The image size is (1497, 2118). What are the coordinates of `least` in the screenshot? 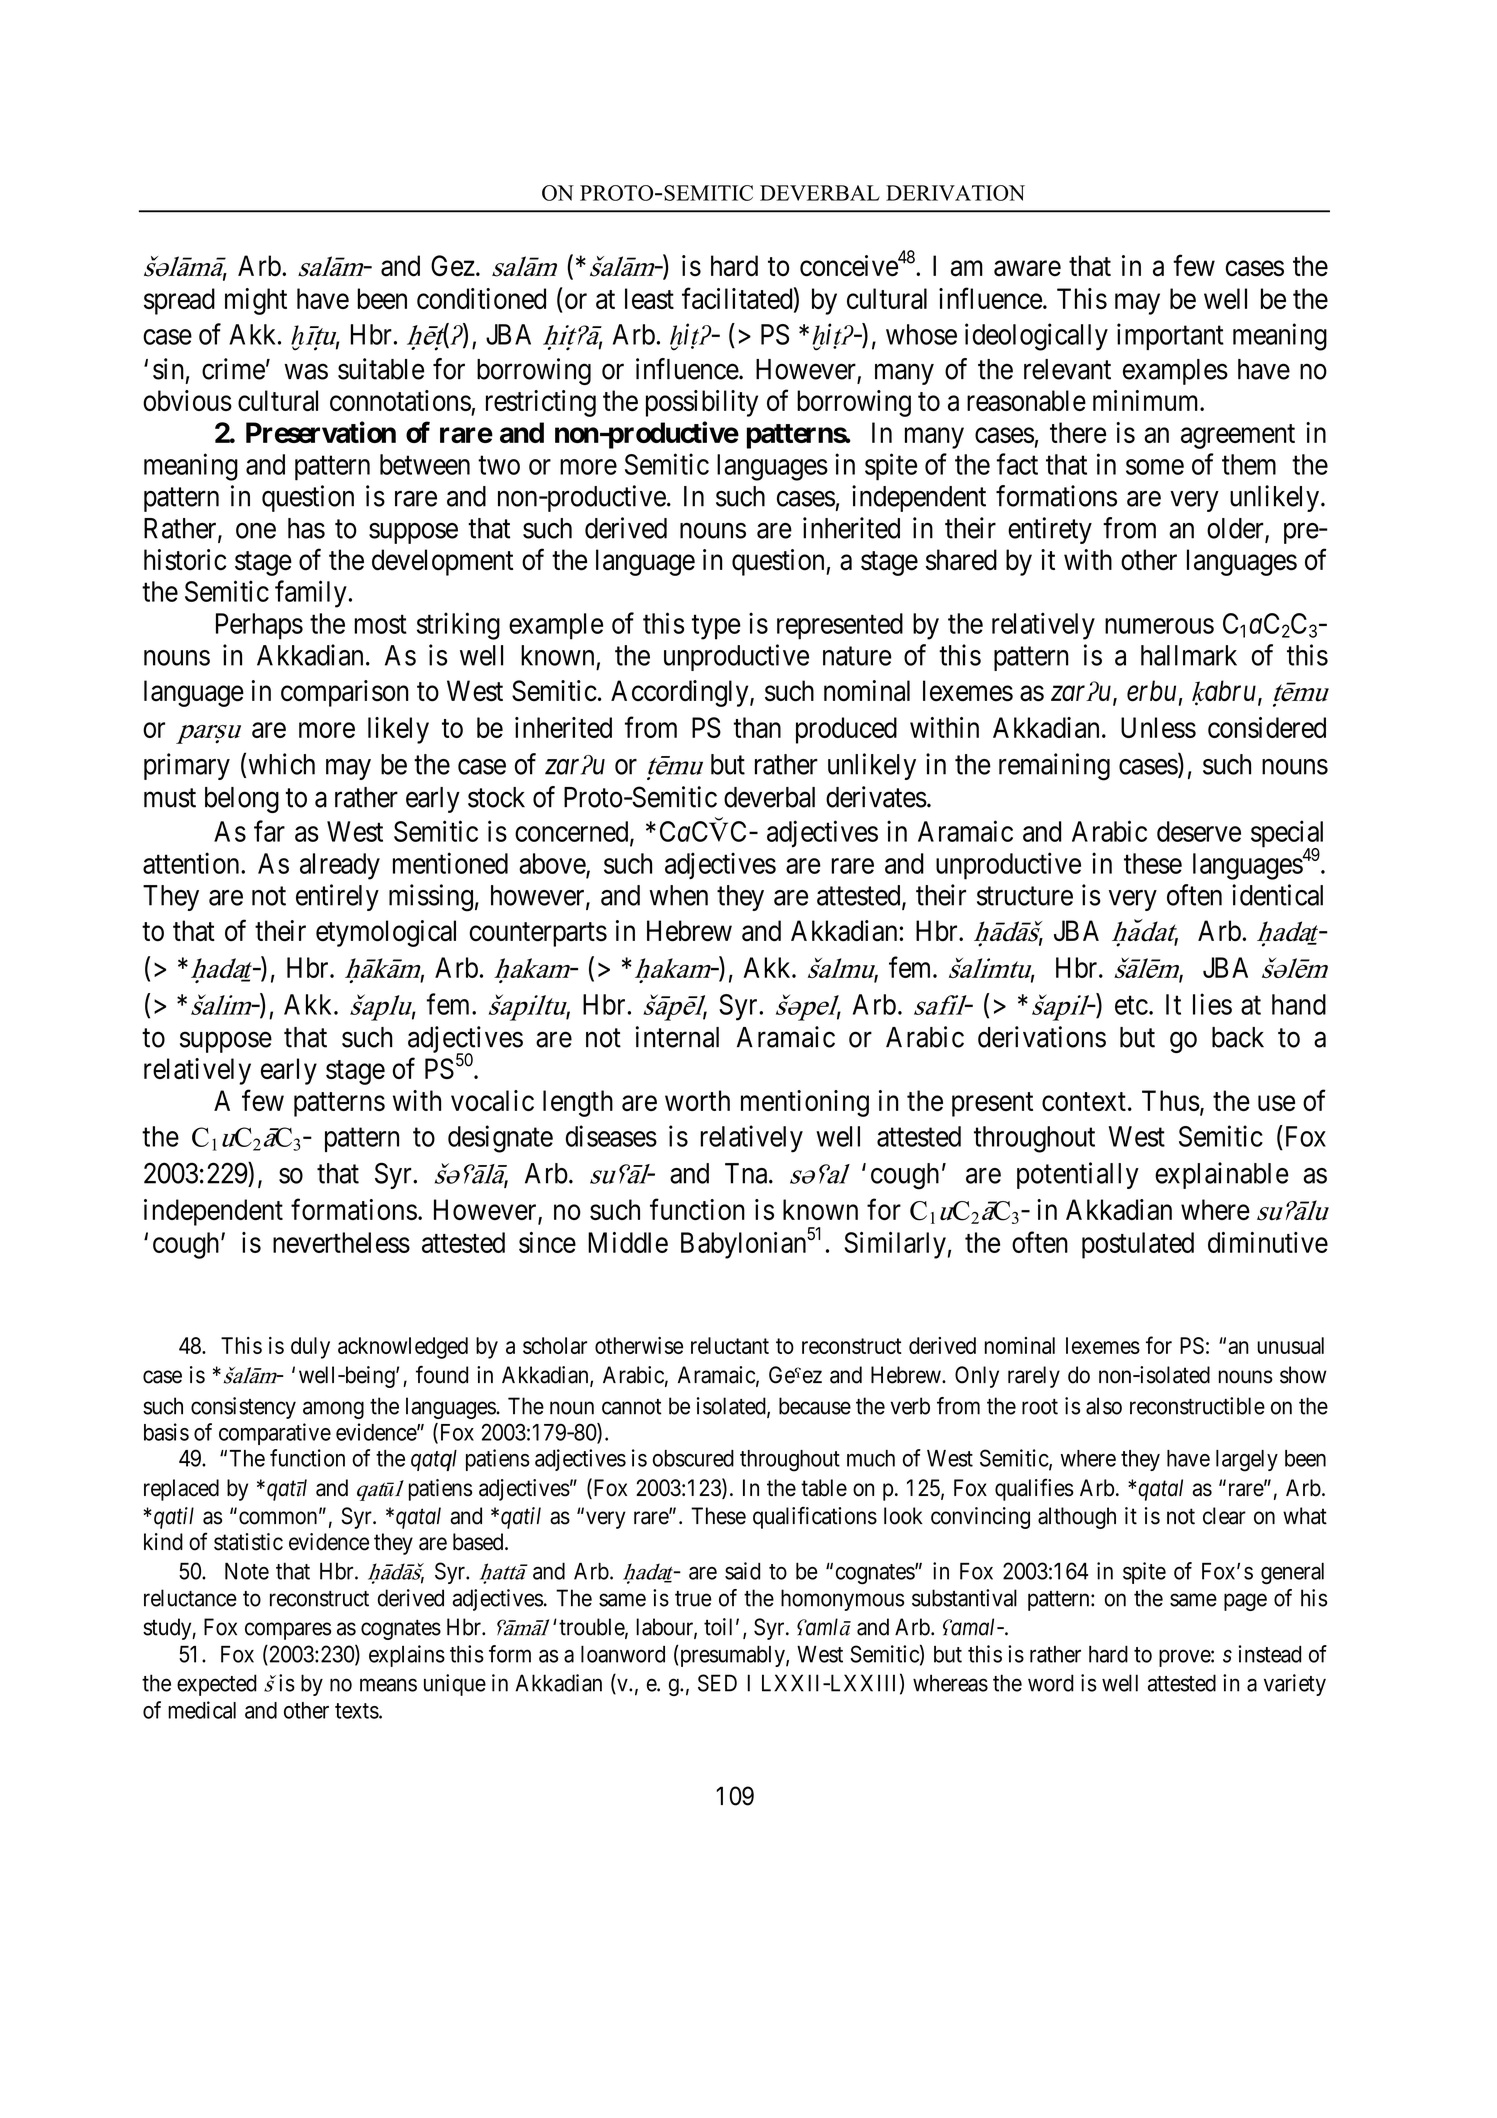 It's located at (649, 298).
